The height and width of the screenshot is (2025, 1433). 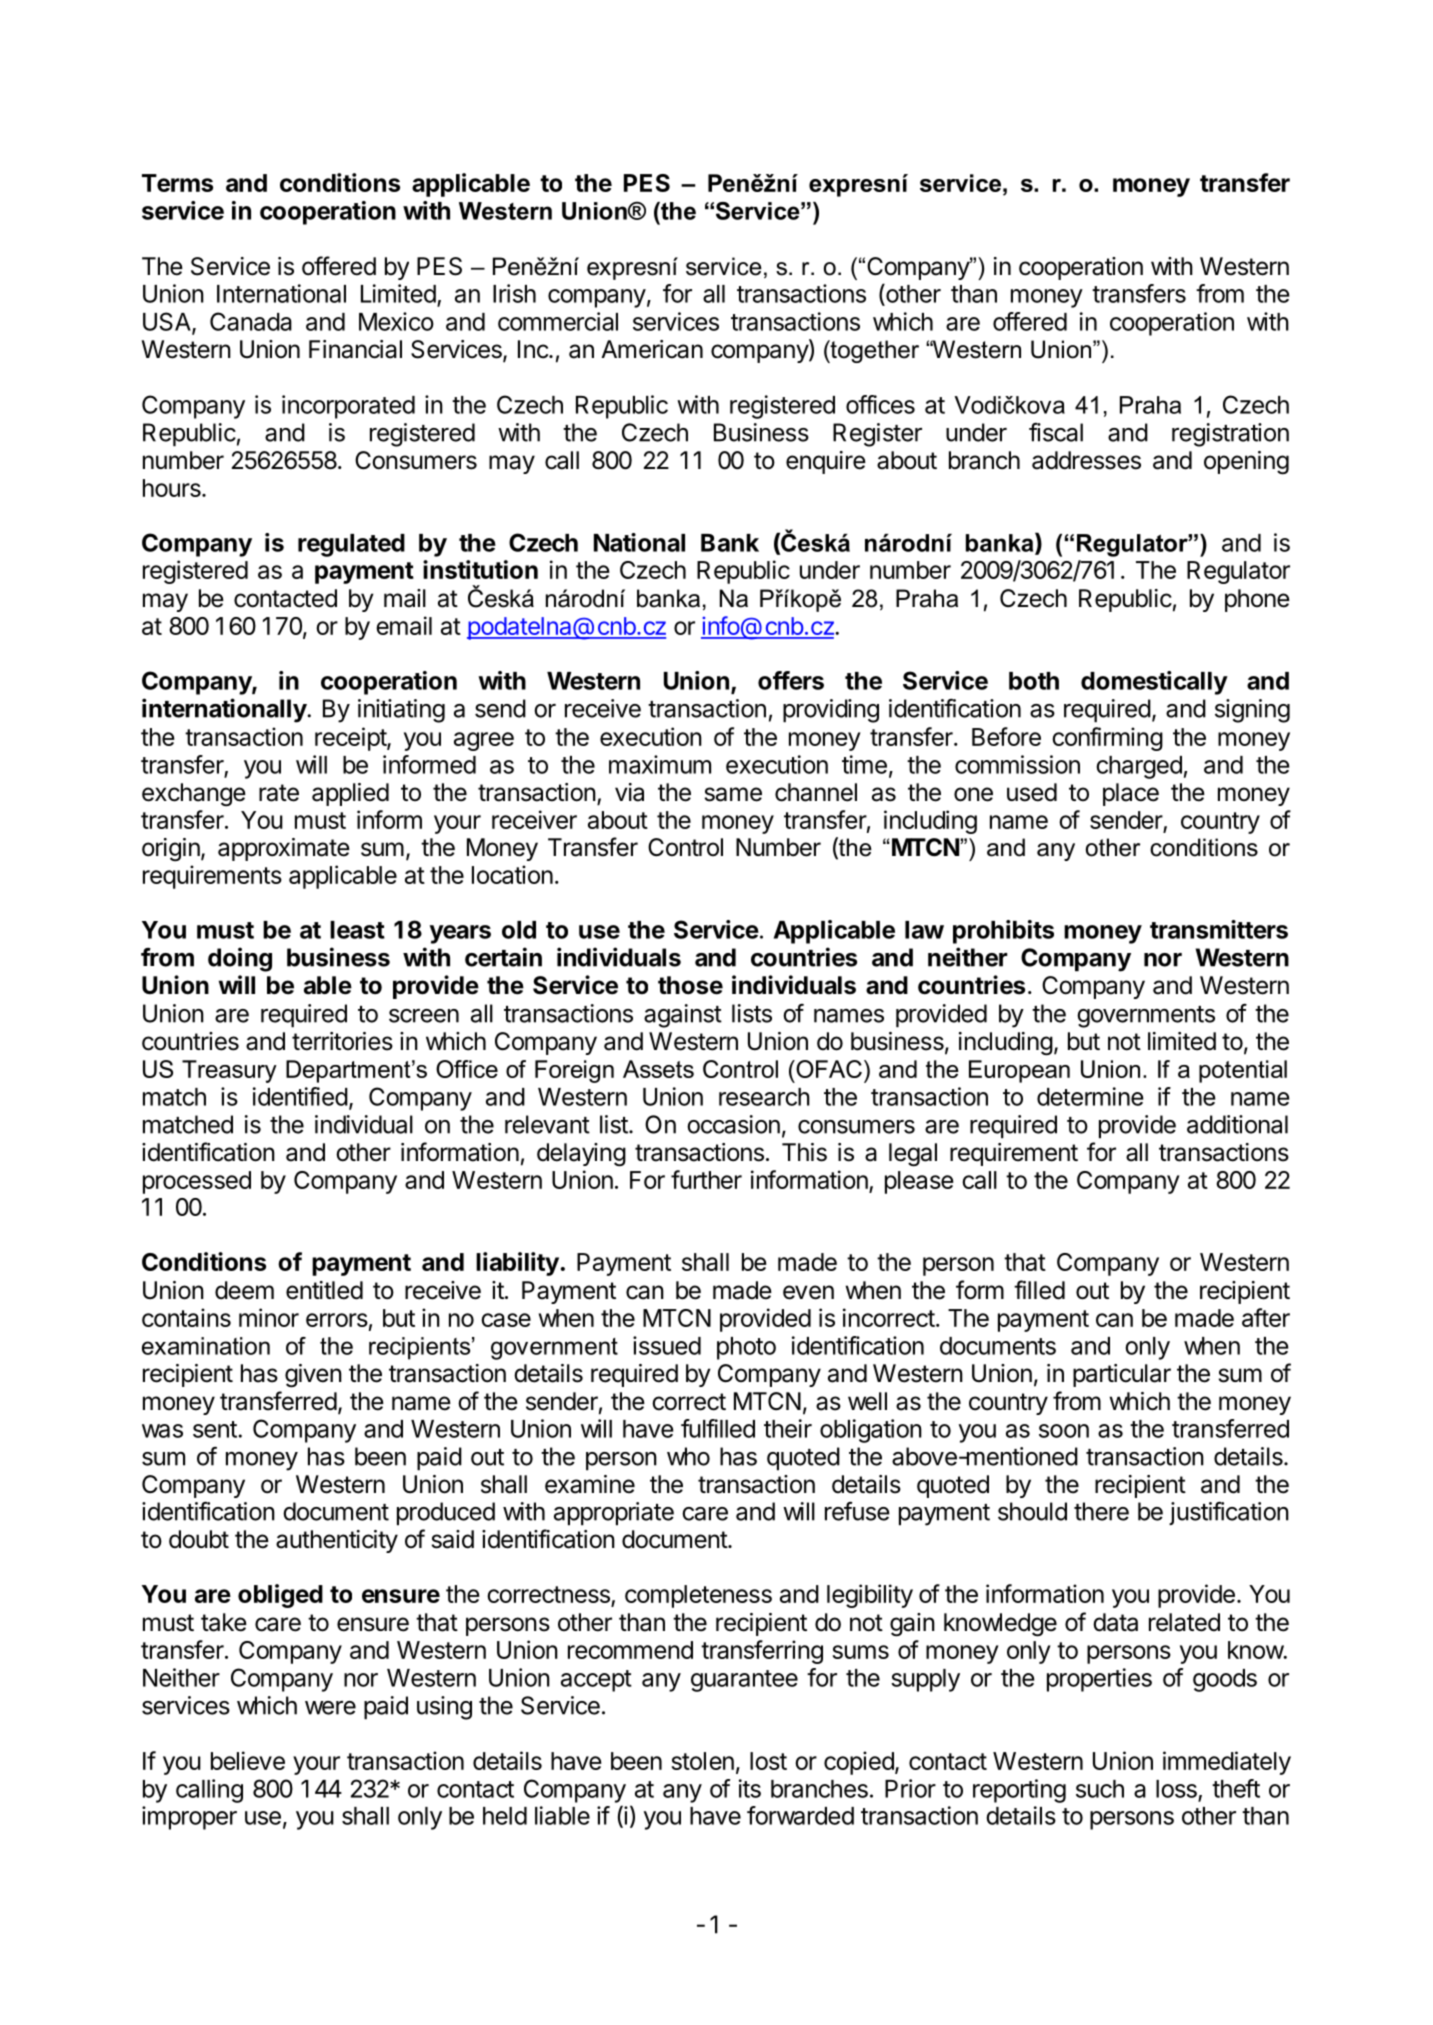 I want to click on further, so click(x=706, y=1179).
